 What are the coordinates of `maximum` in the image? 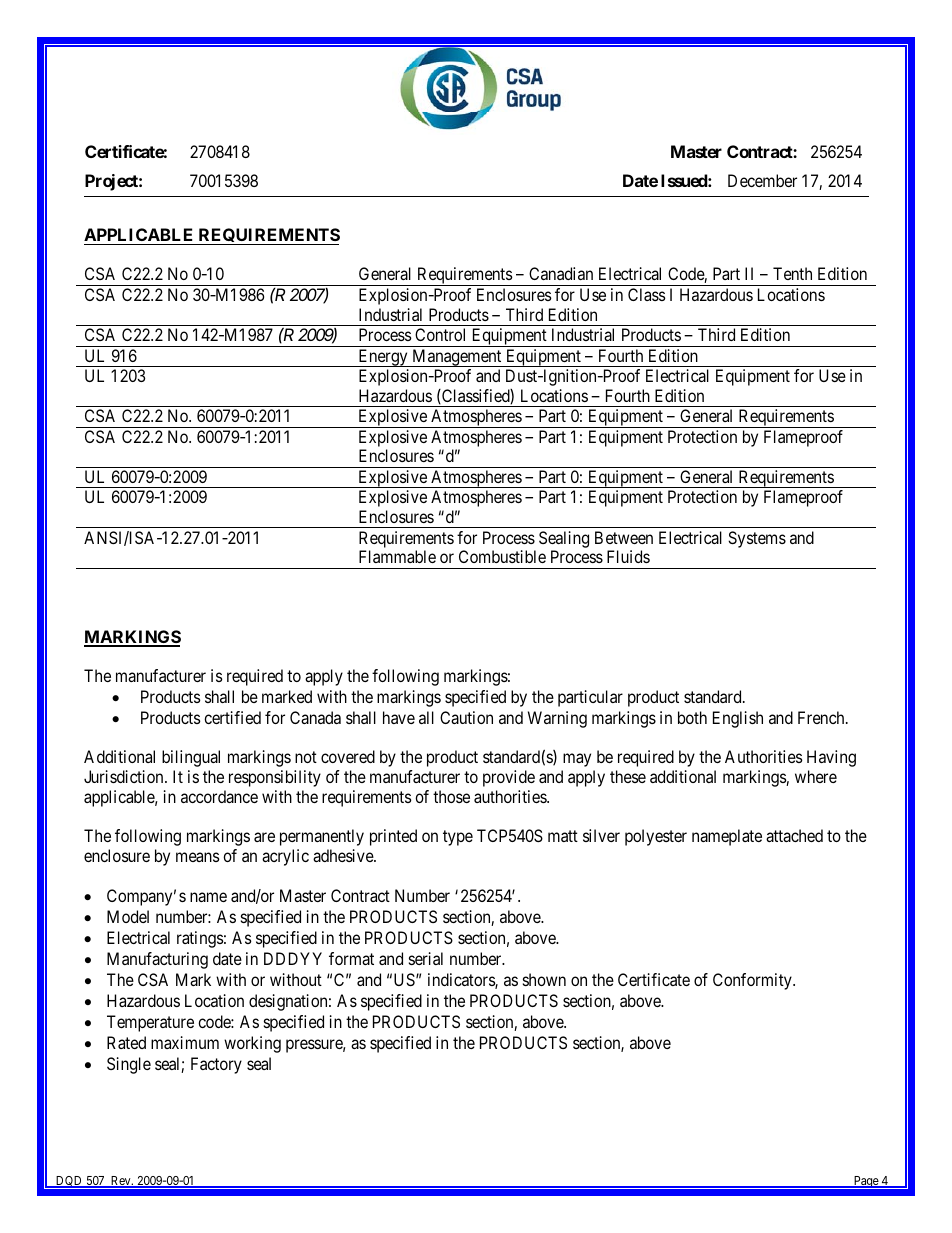 It's located at (185, 1042).
